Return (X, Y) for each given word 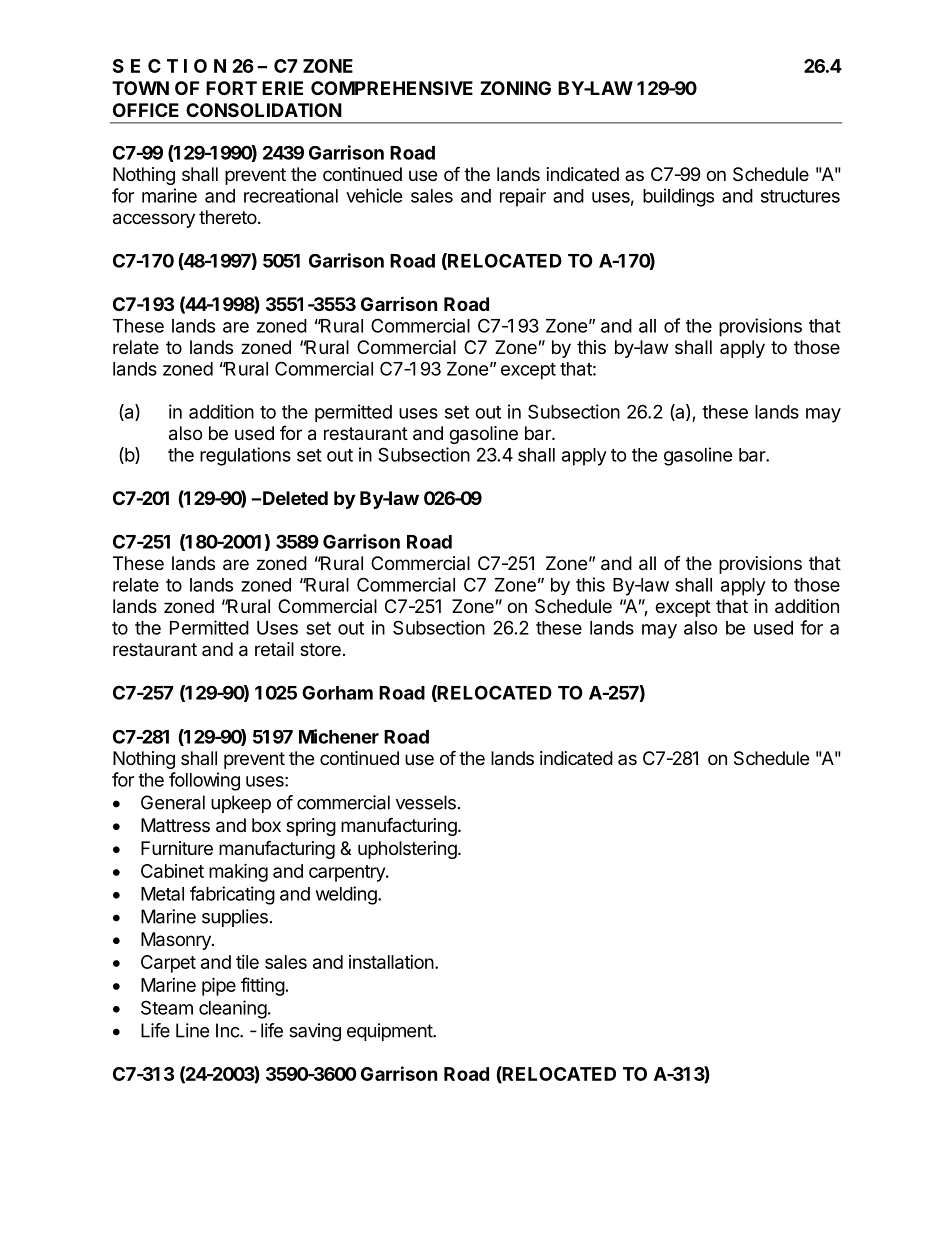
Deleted (295, 498)
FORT (231, 88)
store (320, 649)
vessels (426, 802)
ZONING (515, 88)
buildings (678, 197)
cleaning (233, 1009)
